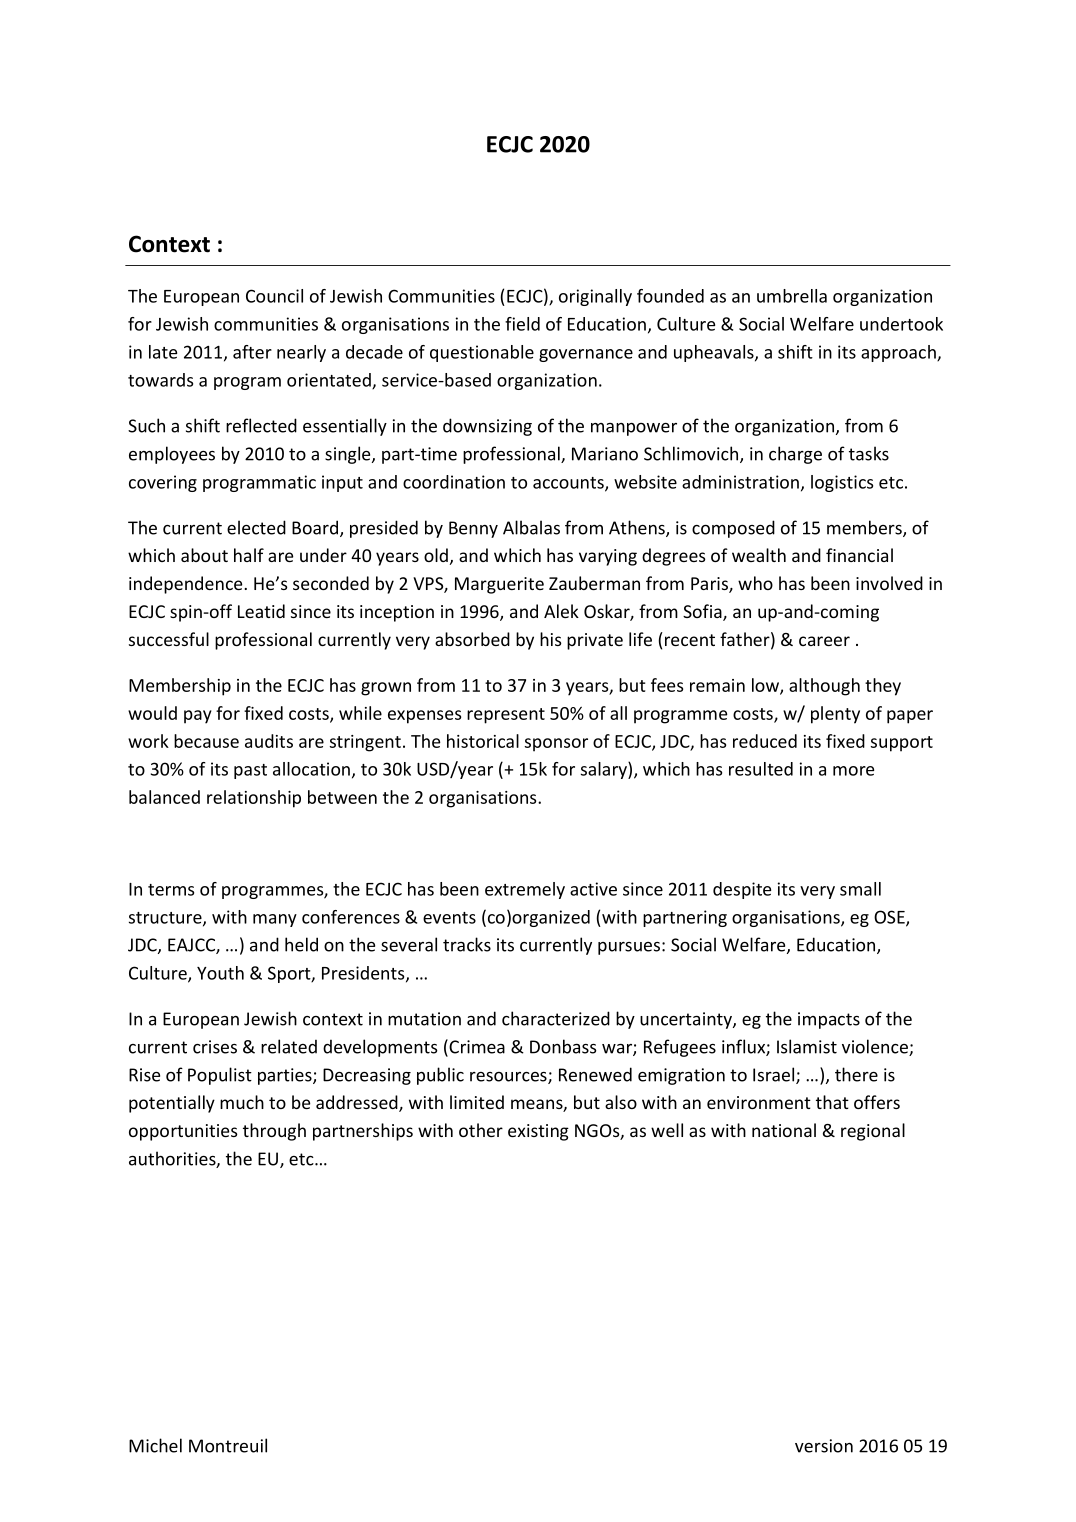 This screenshot has width=1076, height=1522. I want to click on terms, so click(171, 890).
